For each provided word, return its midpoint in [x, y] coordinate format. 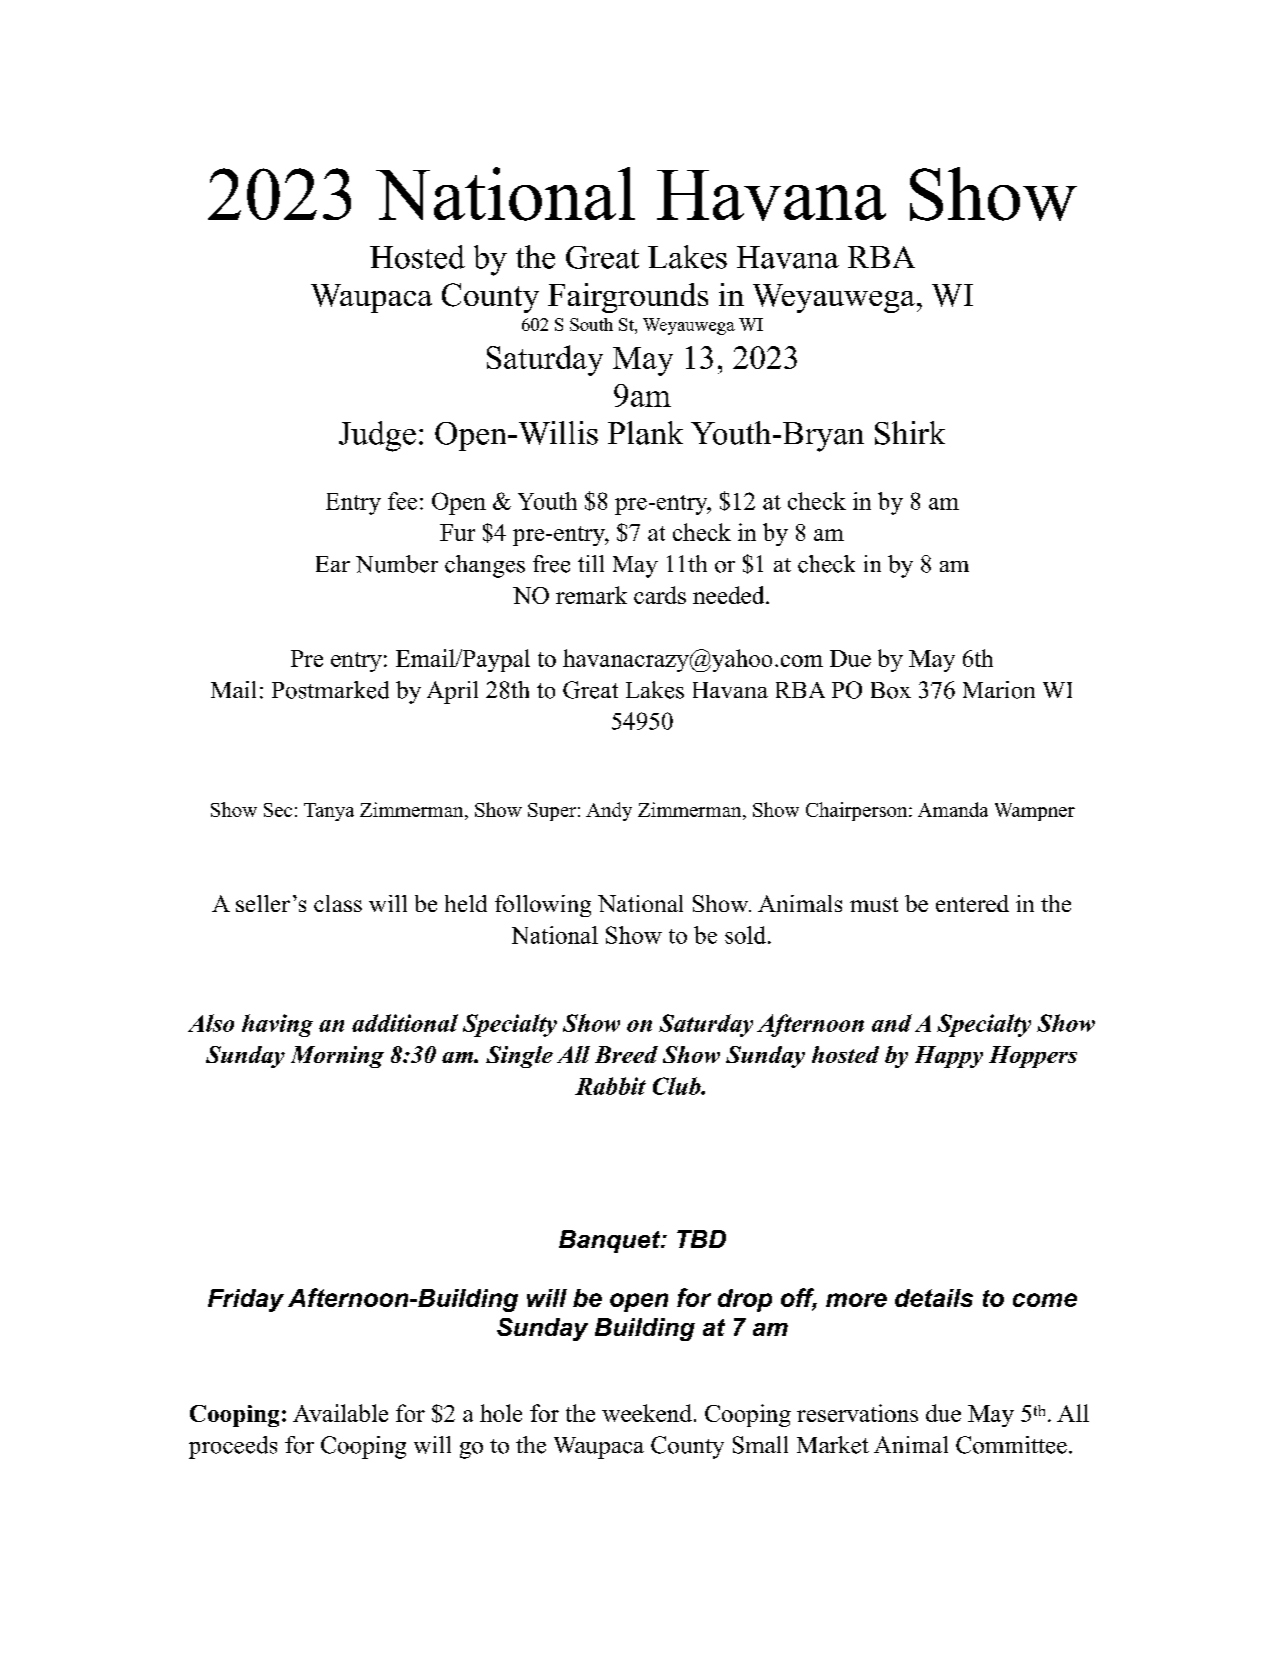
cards [660, 595]
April [452, 692]
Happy [949, 1057]
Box [891, 690]
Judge [377, 436]
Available [340, 1413]
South [591, 324]
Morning [337, 1057]
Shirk [910, 433]
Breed [626, 1054]
